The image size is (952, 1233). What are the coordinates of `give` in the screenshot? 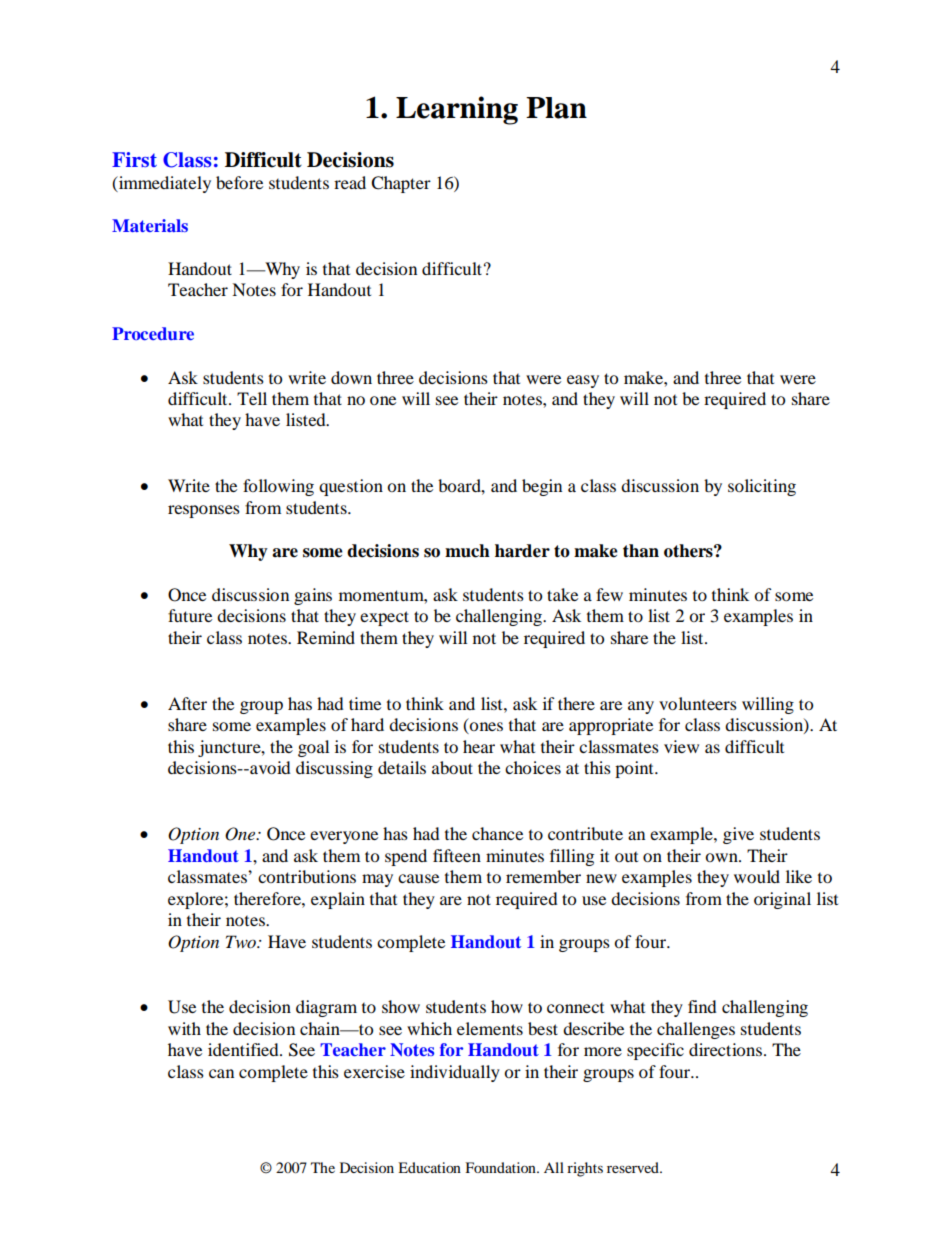 It's located at (738, 835).
